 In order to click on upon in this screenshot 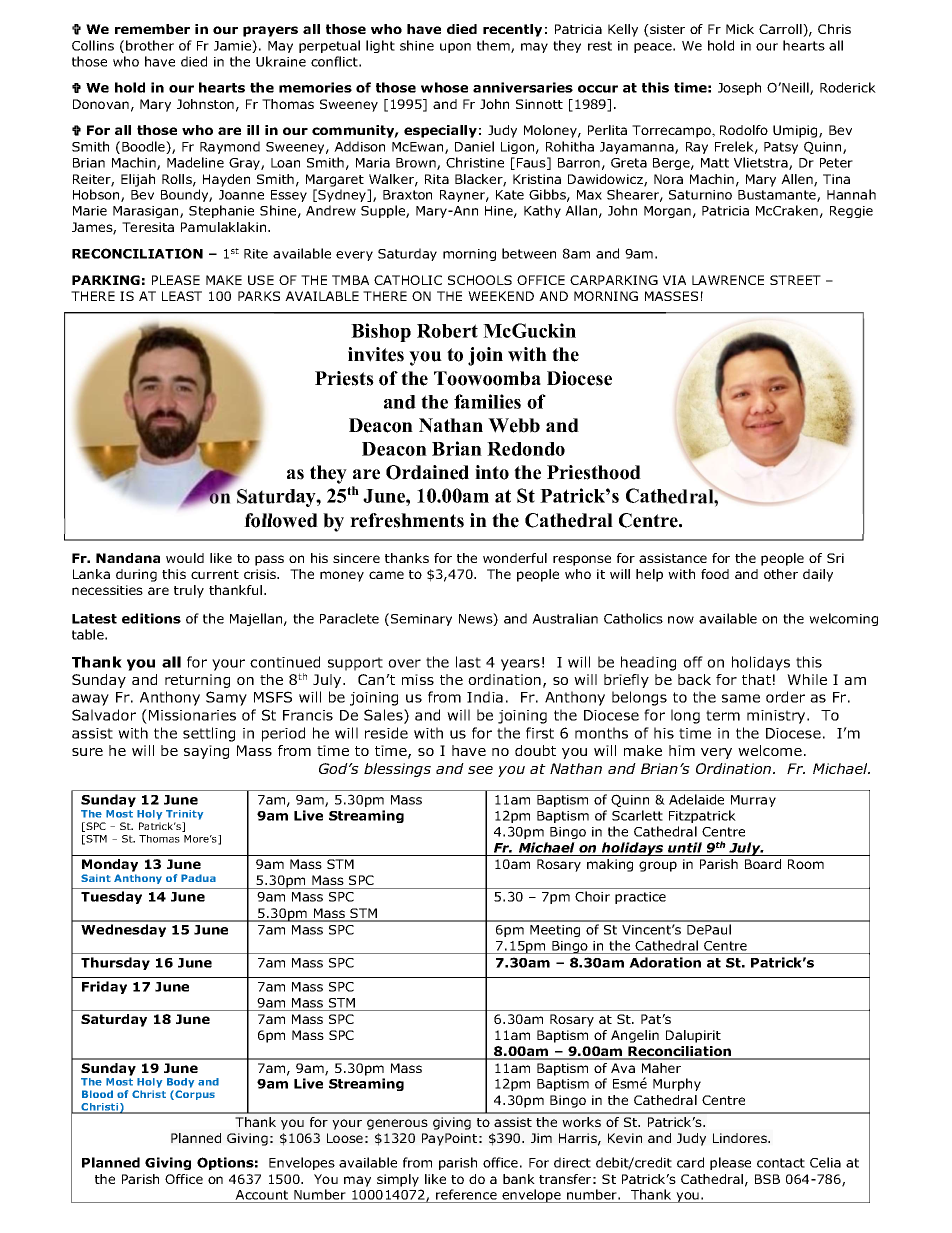, I will do `click(455, 48)`.
